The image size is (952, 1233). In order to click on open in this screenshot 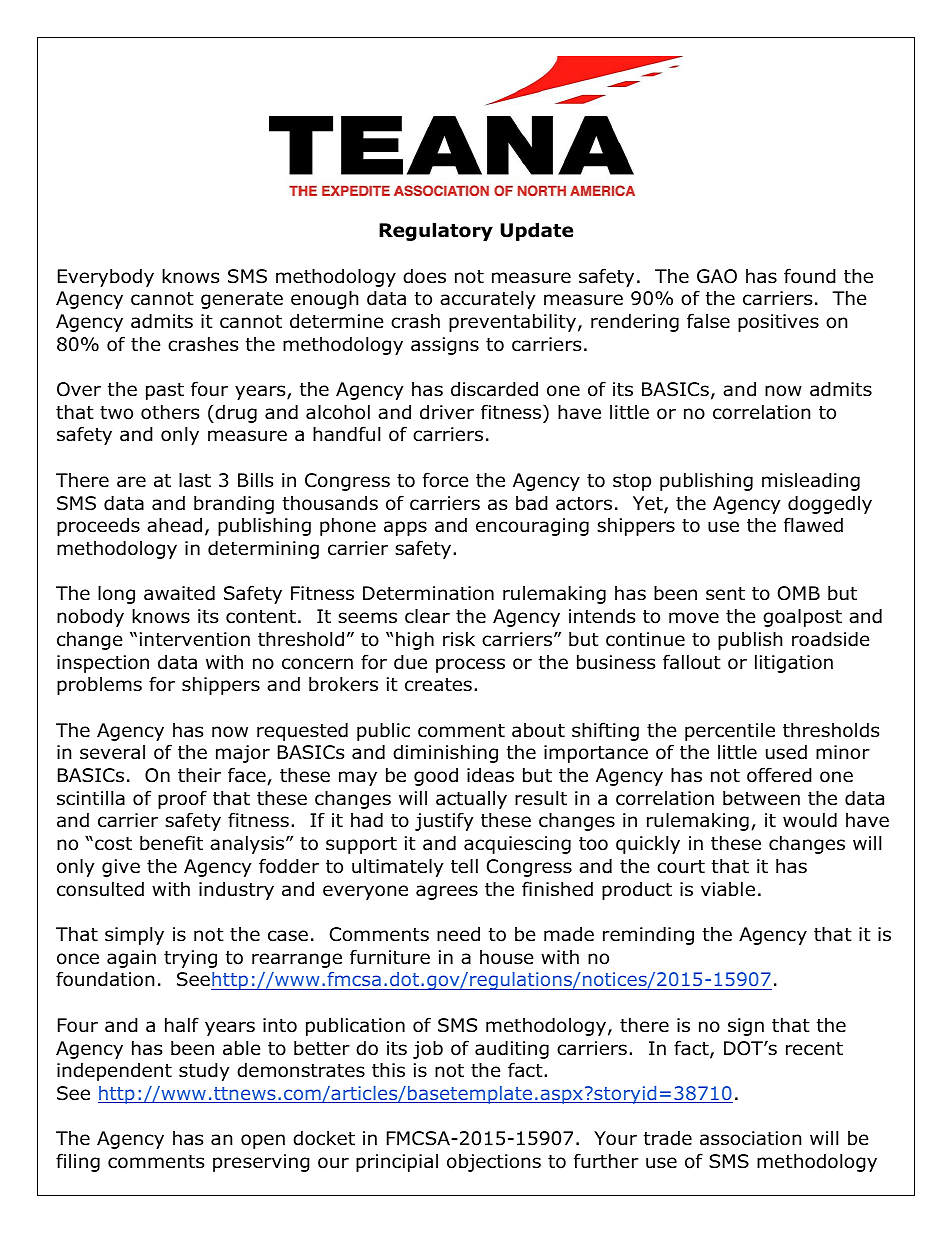, I will do `click(263, 1141)`.
